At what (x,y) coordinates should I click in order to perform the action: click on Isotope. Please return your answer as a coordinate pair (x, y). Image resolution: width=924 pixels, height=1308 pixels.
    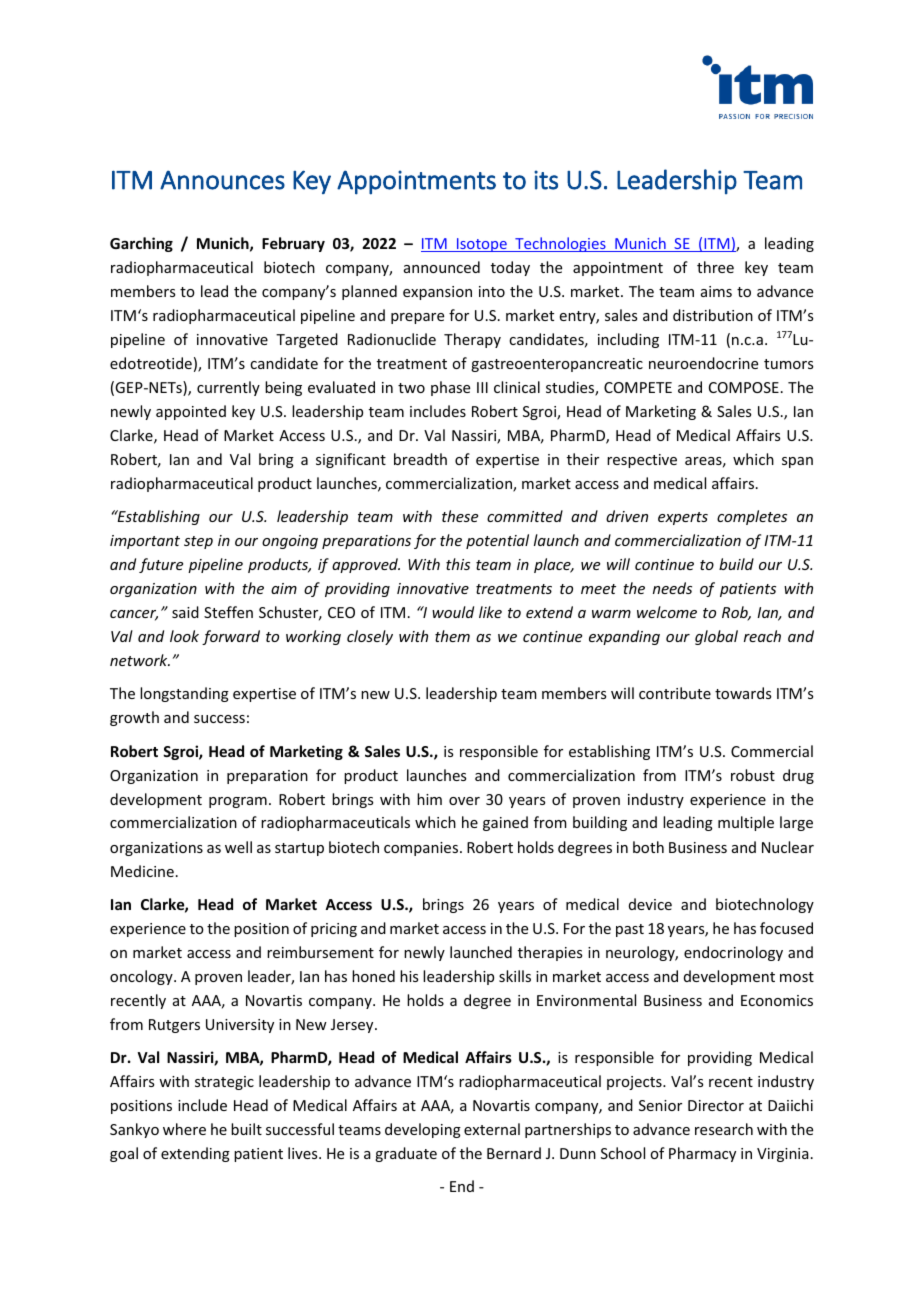
    Looking at the image, I should click on (482, 245).
